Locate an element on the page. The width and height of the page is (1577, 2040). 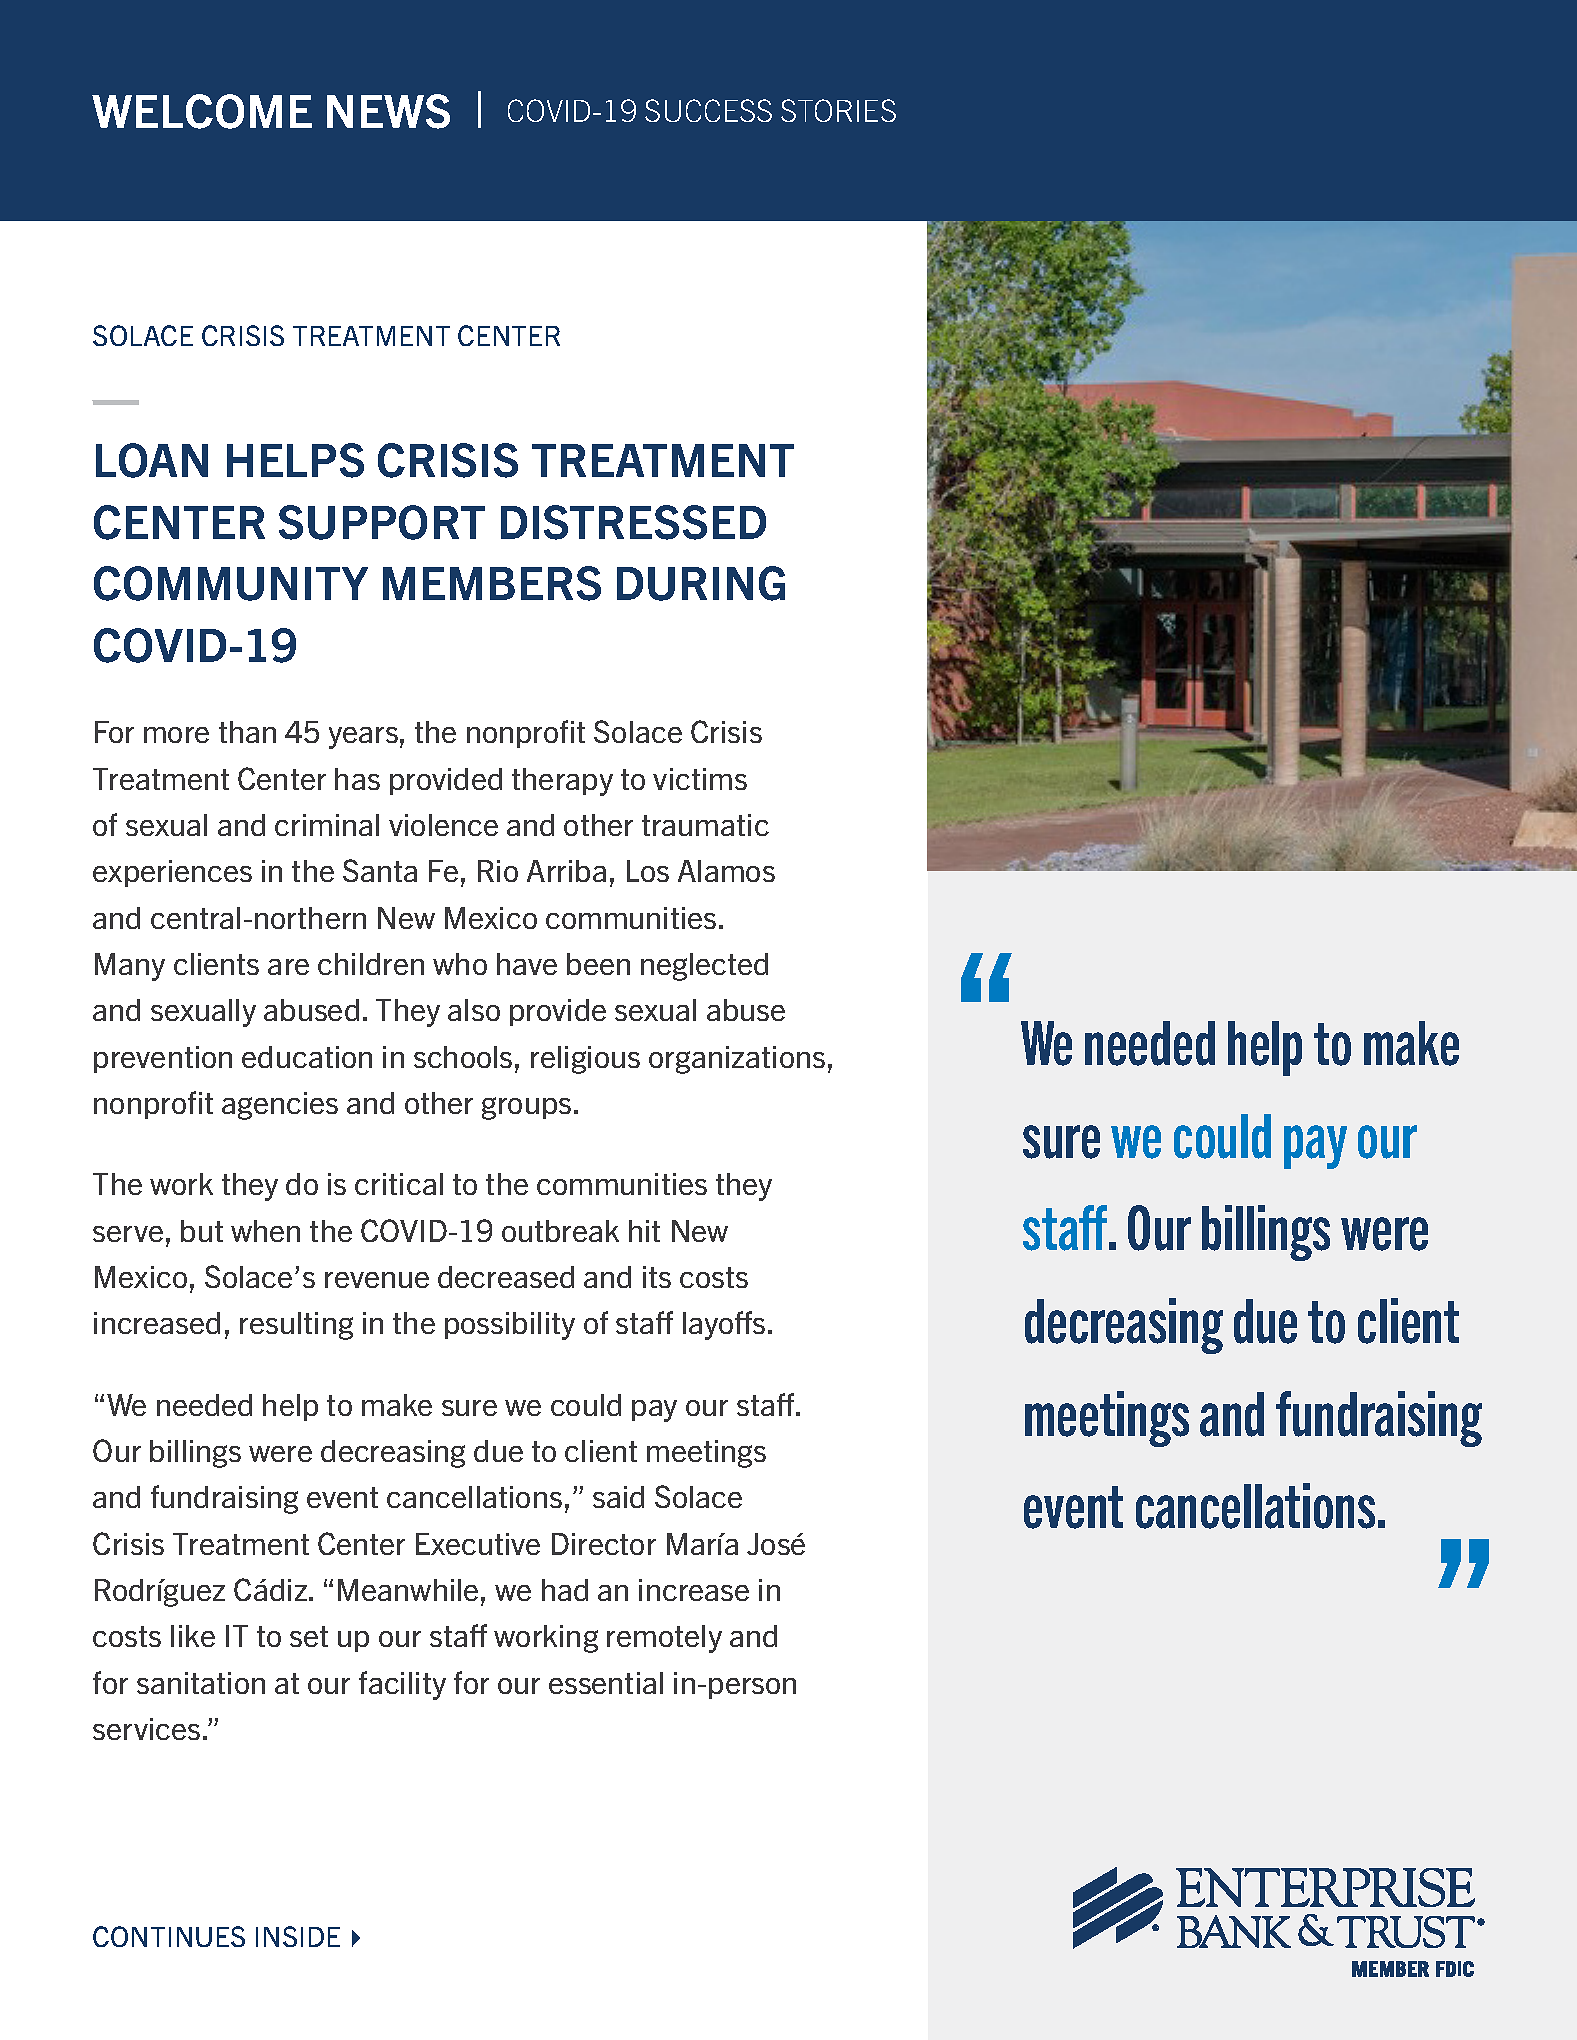
CONTINUES is located at coordinates (169, 1936).
